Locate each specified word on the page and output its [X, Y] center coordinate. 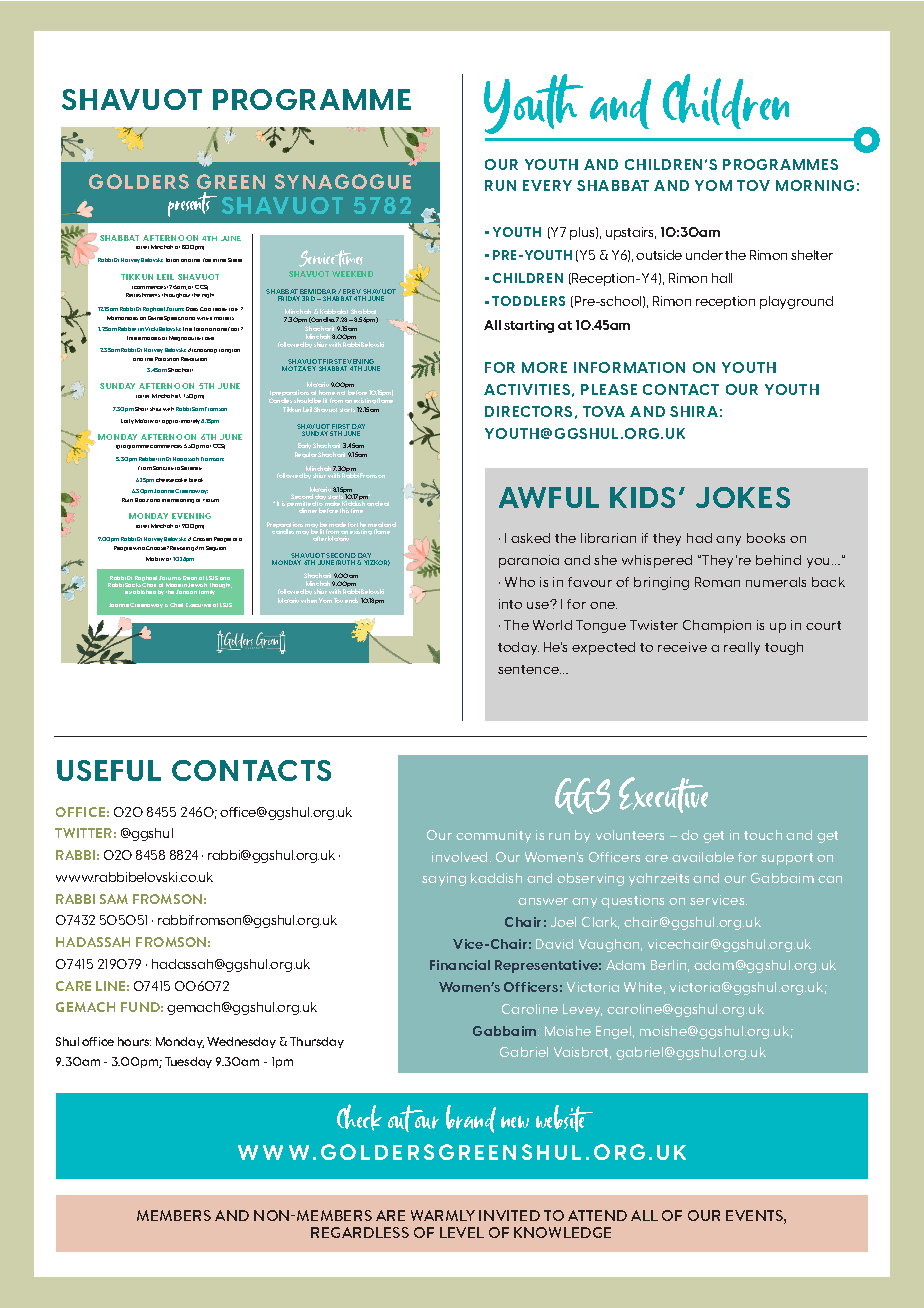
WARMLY [443, 1215]
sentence [529, 669]
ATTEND [597, 1215]
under [704, 255]
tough [784, 648]
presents [192, 204]
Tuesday [188, 1062]
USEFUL [109, 770]
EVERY [547, 185]
